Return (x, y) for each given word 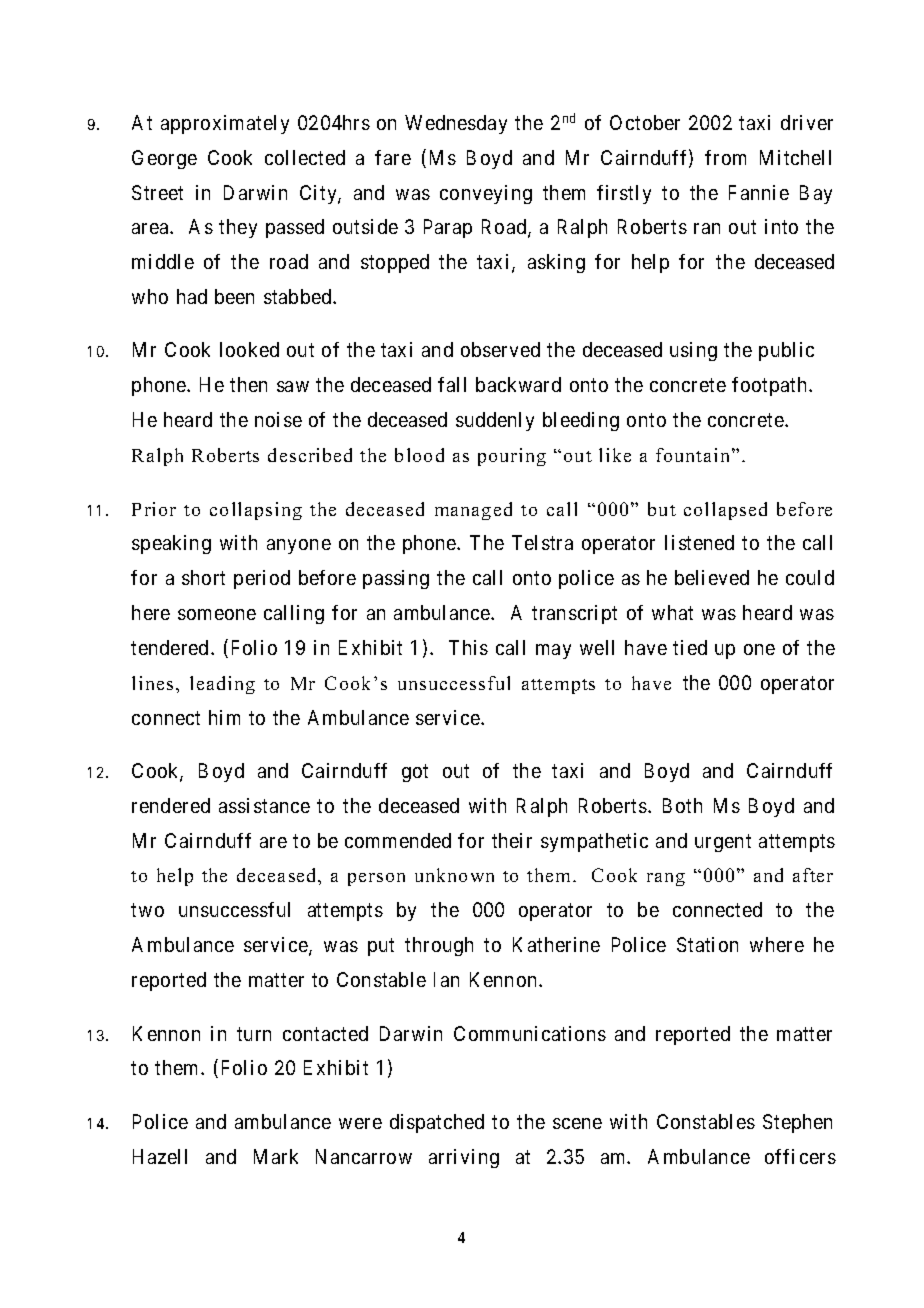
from (725, 157)
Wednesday (456, 124)
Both (682, 805)
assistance (264, 805)
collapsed (725, 511)
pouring (512, 457)
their (512, 840)
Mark (276, 1156)
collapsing (256, 511)
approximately (225, 124)
